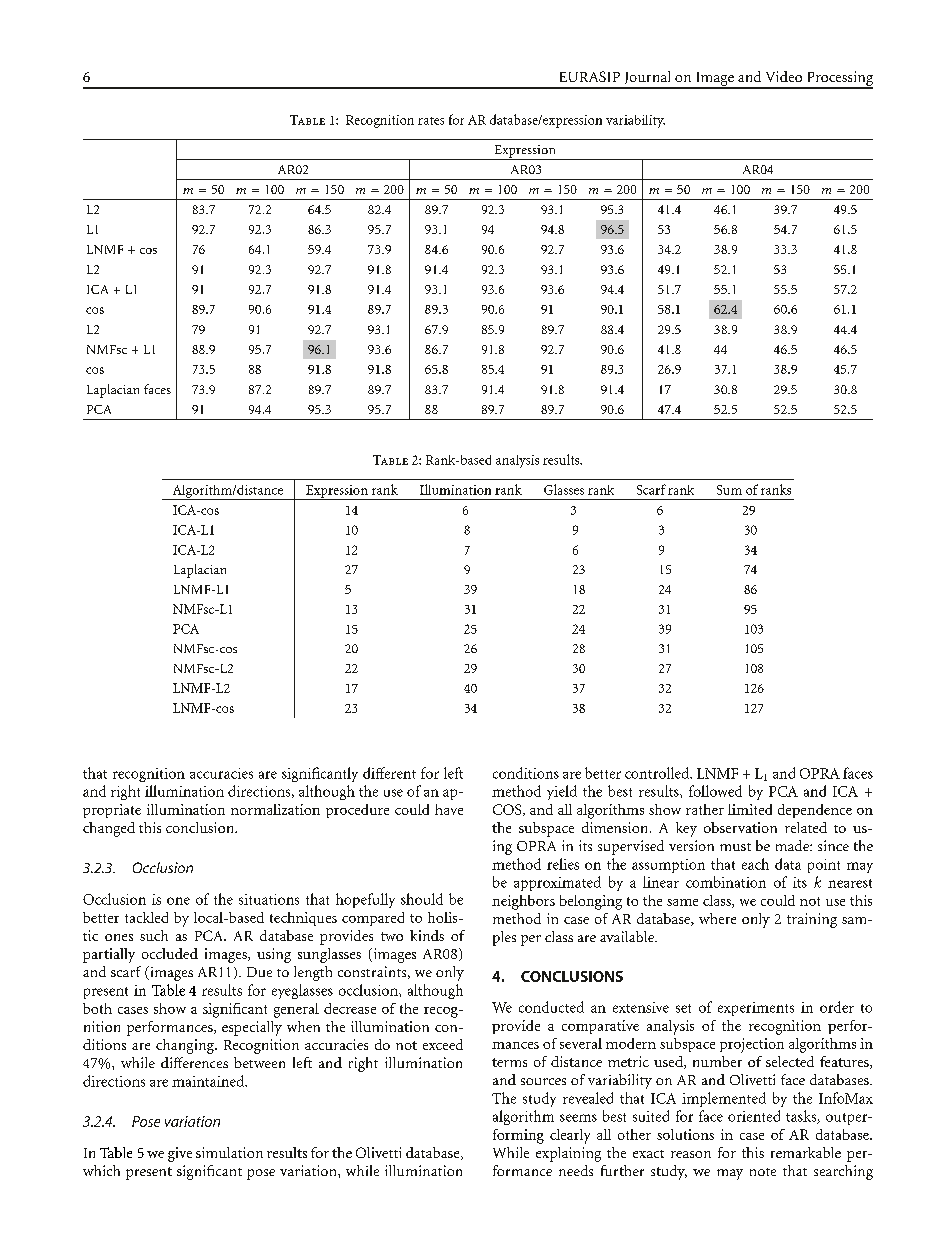 The image size is (952, 1258). What do you see at coordinates (754, 1116) in the screenshot?
I see `oriented` at bounding box center [754, 1116].
